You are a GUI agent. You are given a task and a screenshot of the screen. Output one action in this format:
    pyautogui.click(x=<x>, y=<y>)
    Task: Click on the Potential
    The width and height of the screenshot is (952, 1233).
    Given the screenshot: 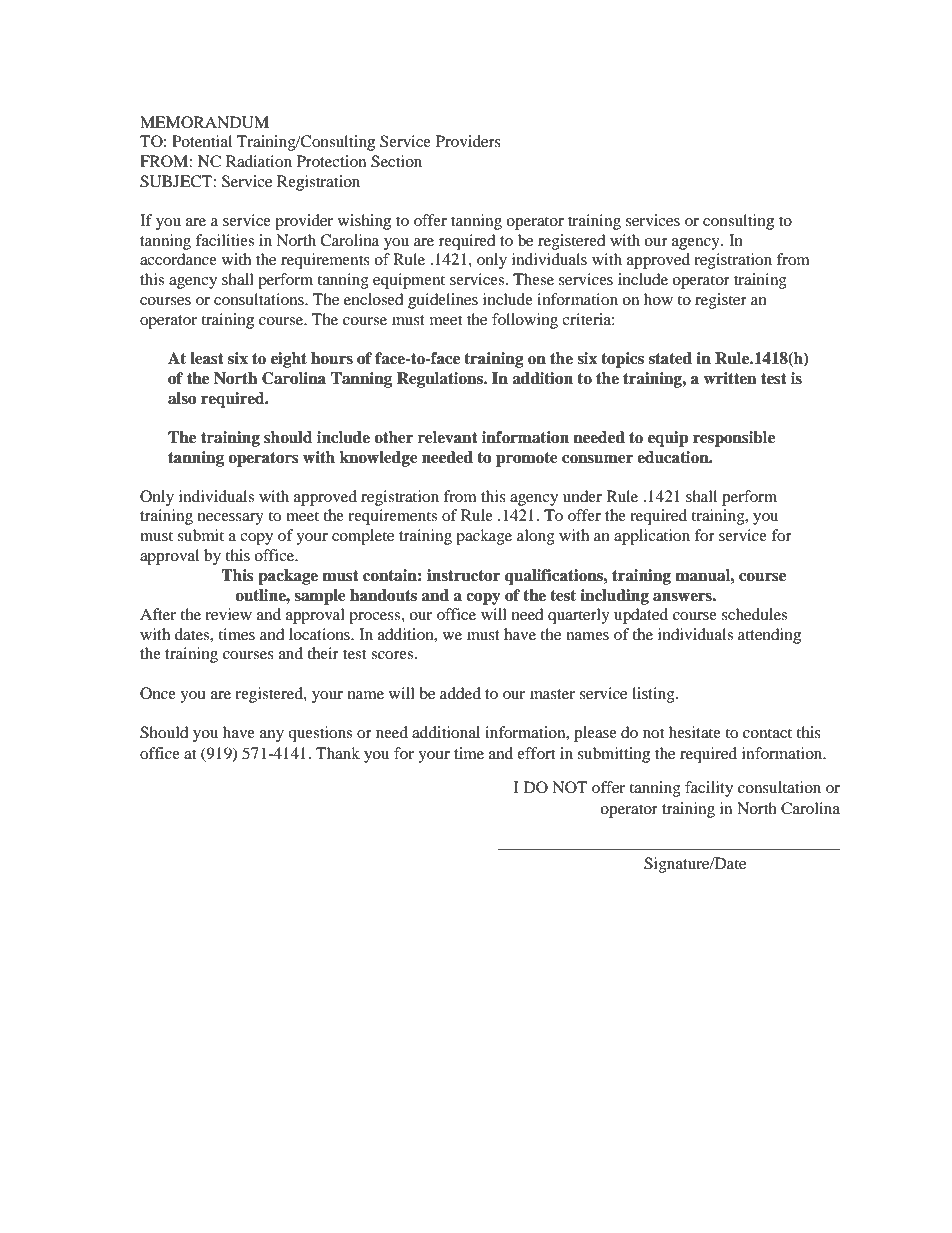 What is the action you would take?
    pyautogui.click(x=202, y=141)
